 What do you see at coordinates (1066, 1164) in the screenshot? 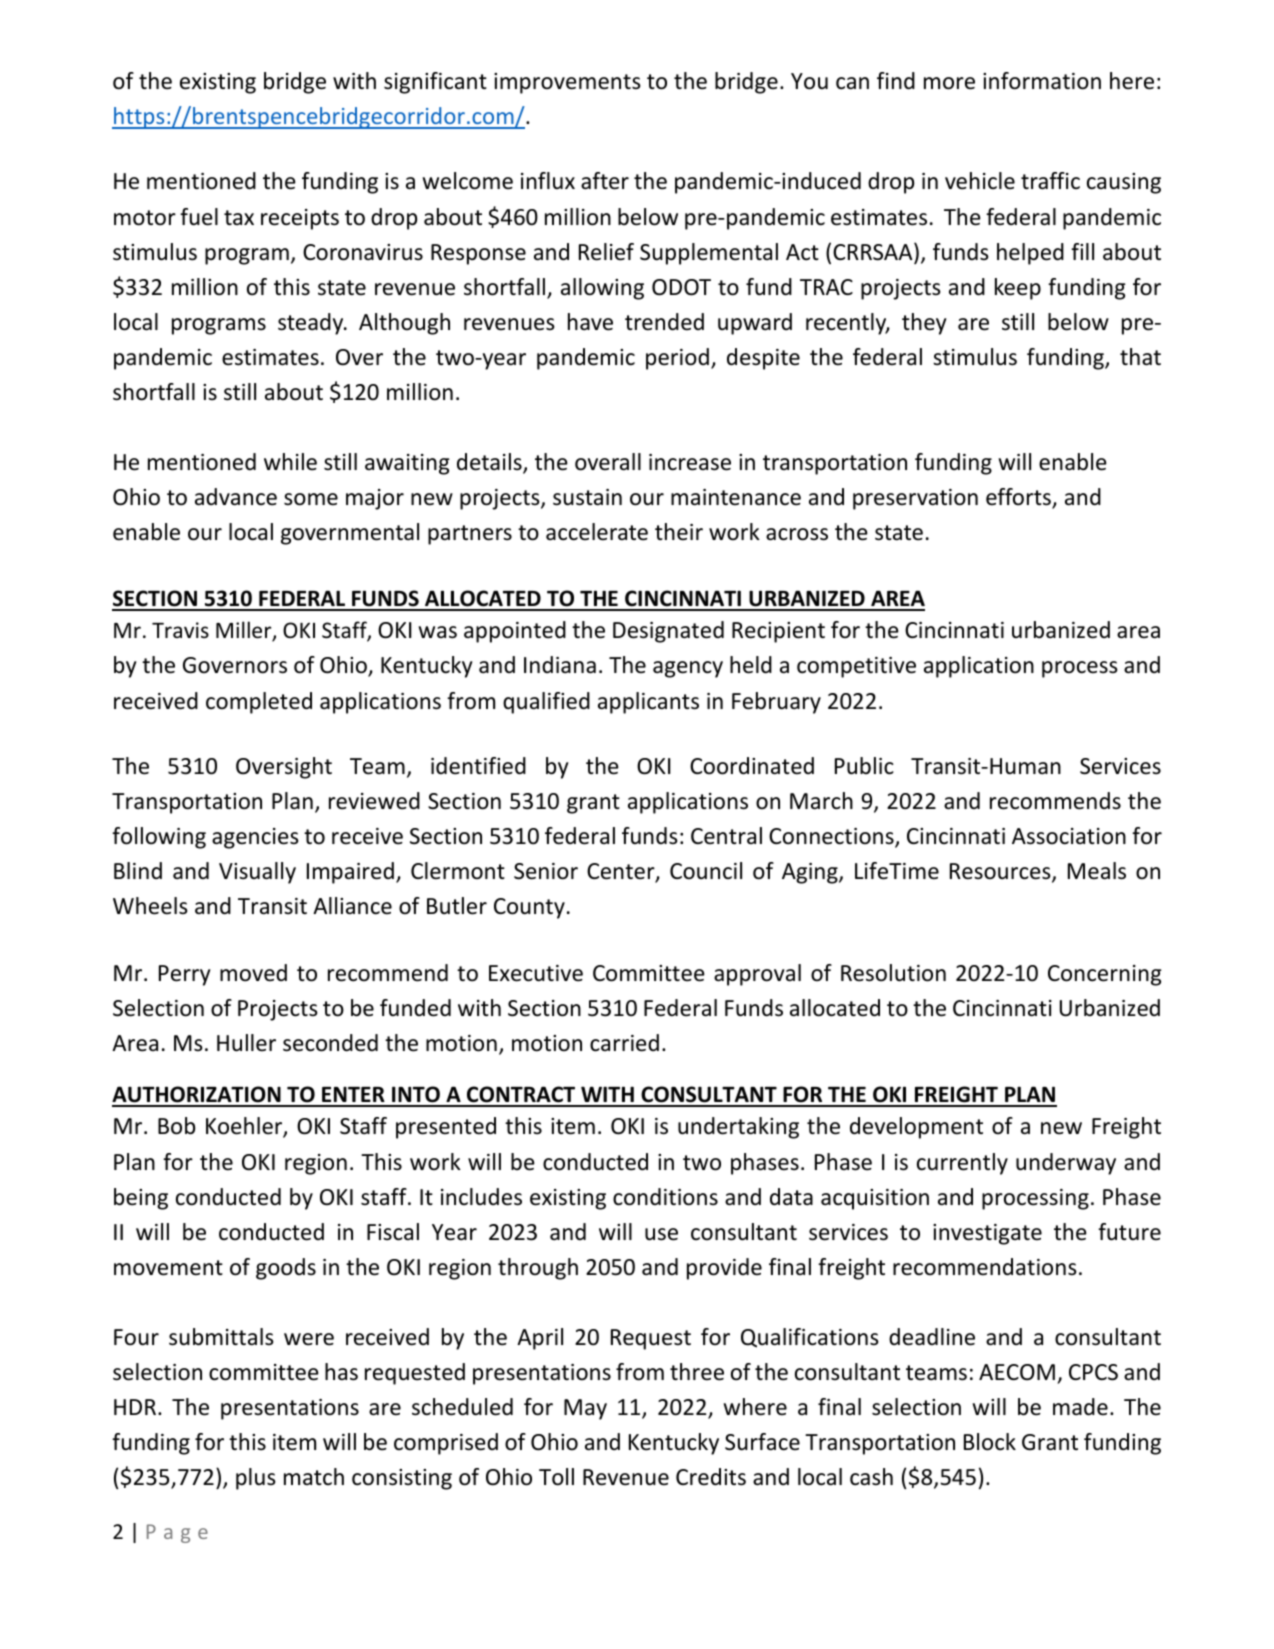
I see `underway` at bounding box center [1066, 1164].
